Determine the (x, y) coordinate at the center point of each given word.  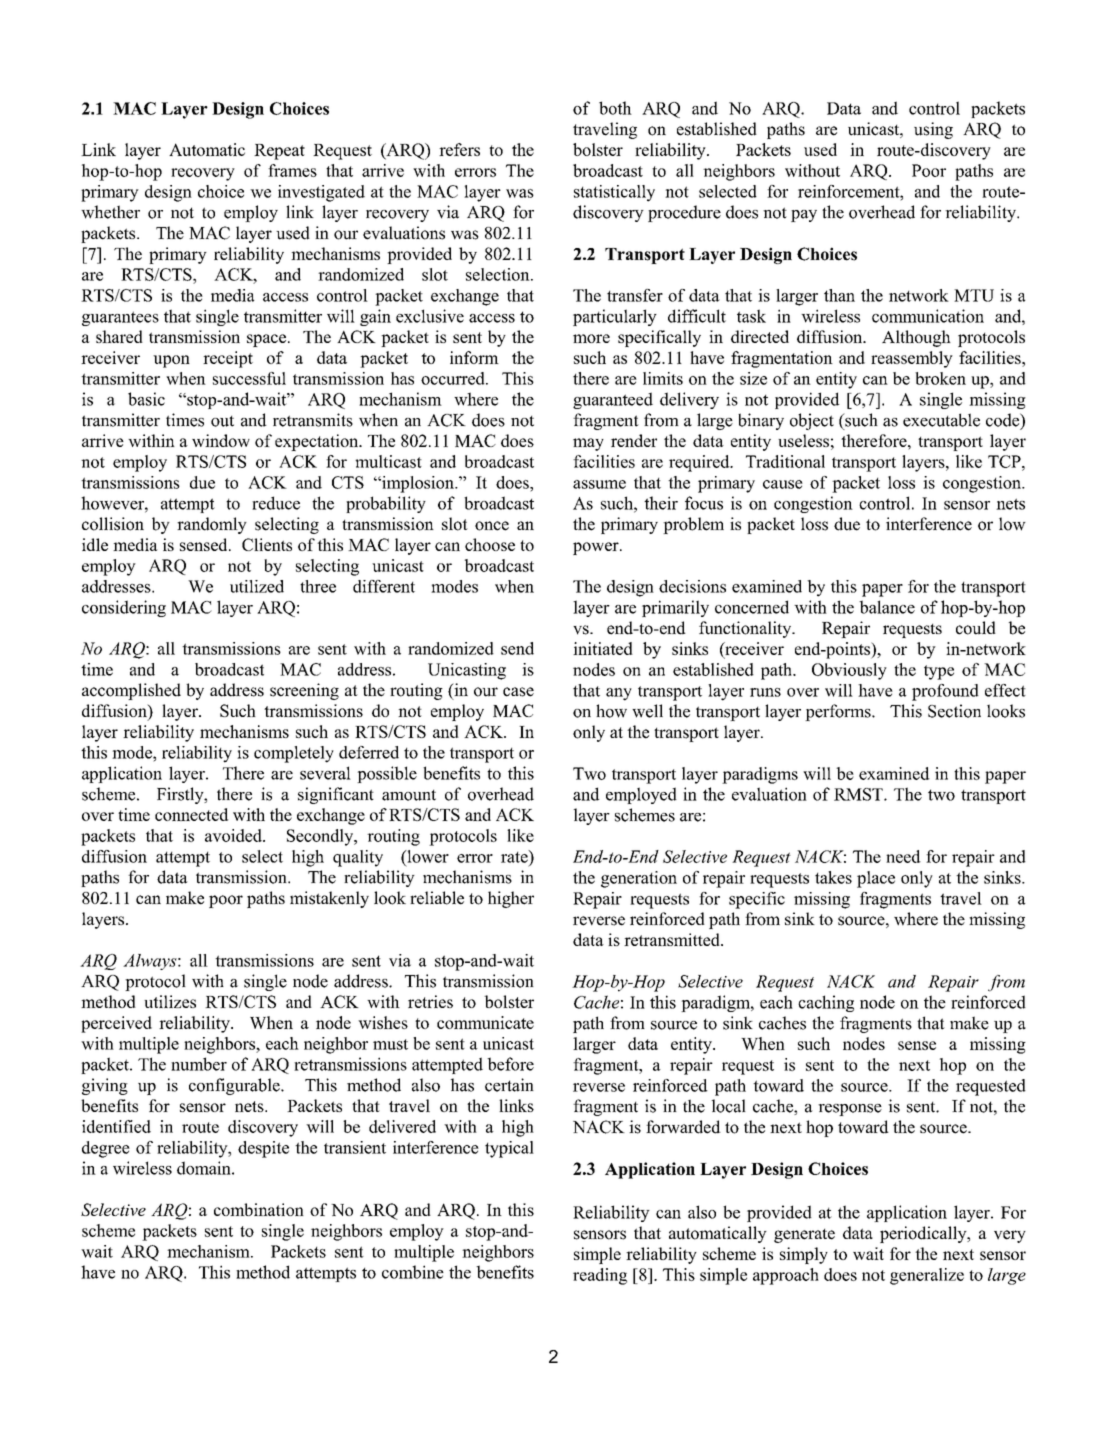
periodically (924, 1234)
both (615, 108)
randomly (212, 525)
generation (639, 879)
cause (783, 484)
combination (259, 1209)
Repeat (279, 152)
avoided (234, 835)
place (876, 879)
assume (599, 484)
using (933, 130)
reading (600, 1276)
